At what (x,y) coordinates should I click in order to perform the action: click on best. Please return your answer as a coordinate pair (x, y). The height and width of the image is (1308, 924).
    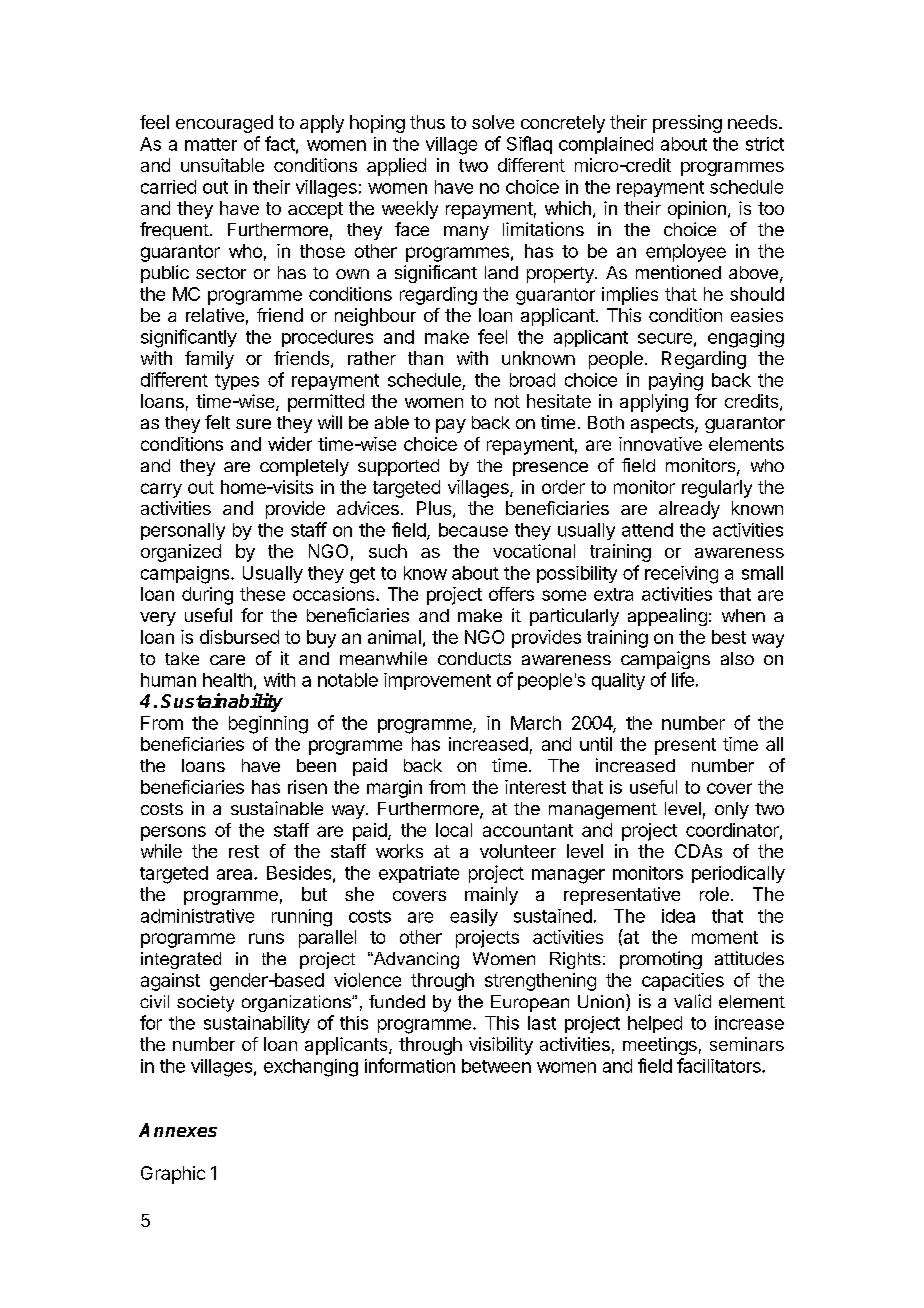
    Looking at the image, I should click on (729, 637).
